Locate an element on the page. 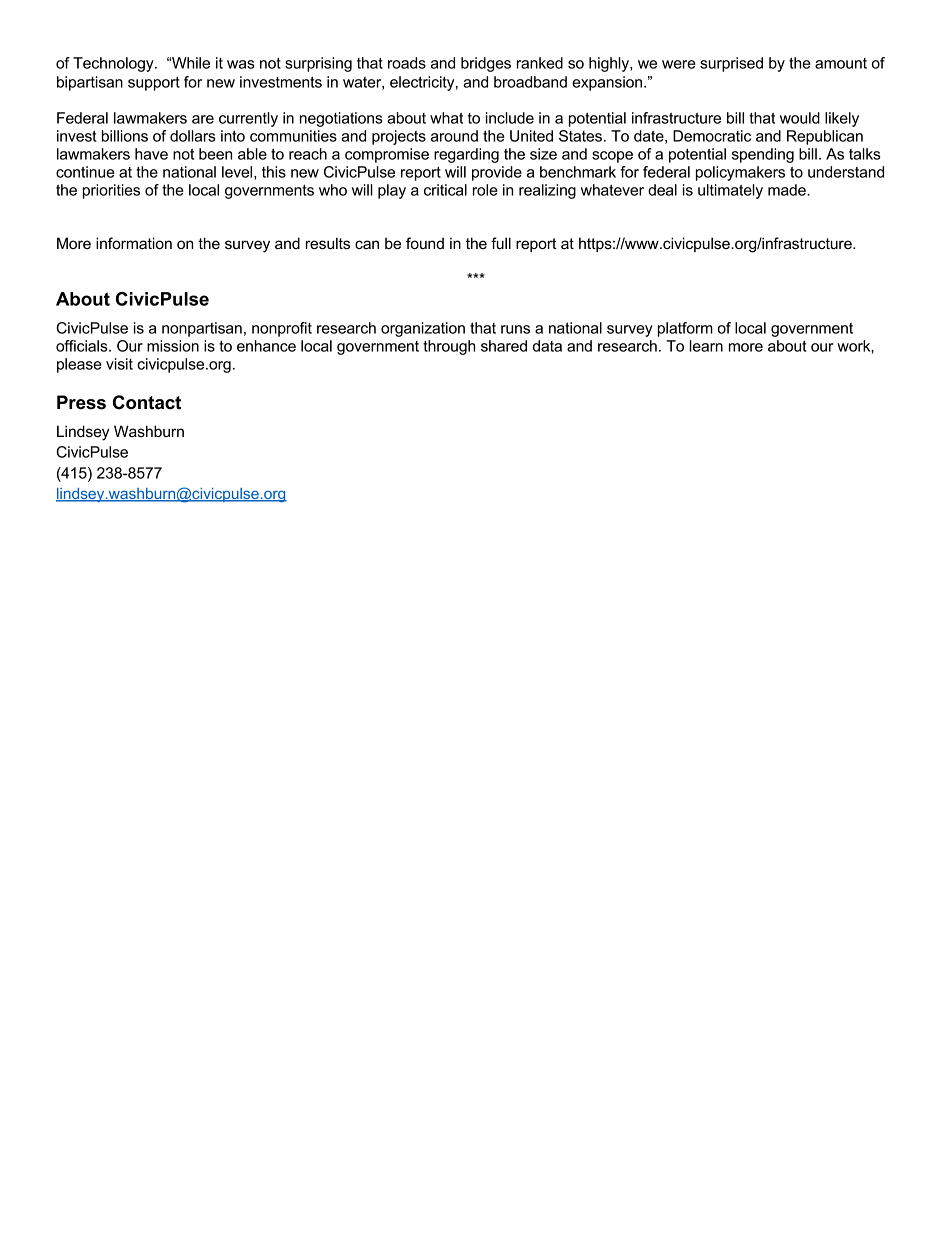 The image size is (952, 1233). through is located at coordinates (449, 347).
